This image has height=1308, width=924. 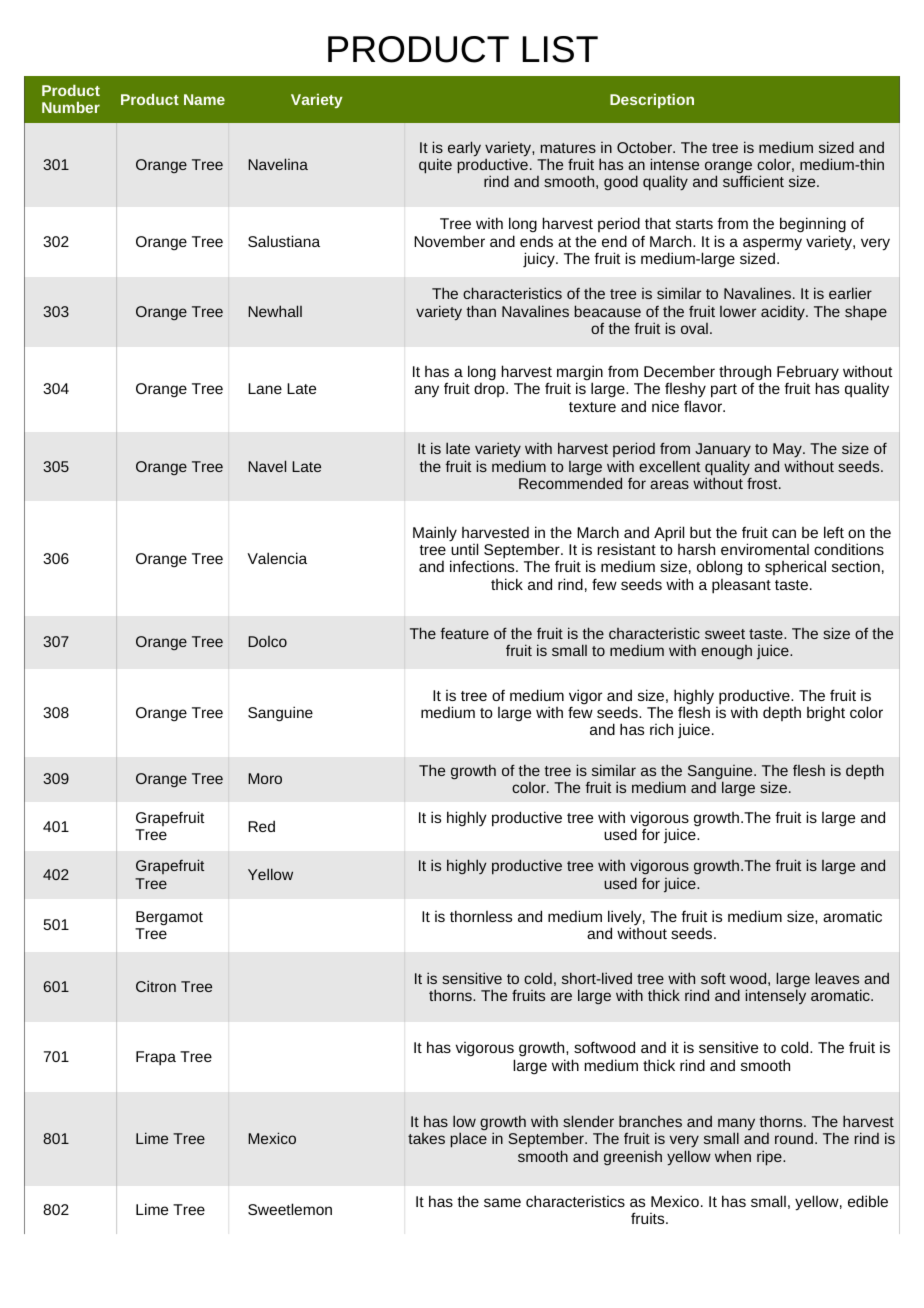 What do you see at coordinates (788, 450) in the image?
I see `May` at bounding box center [788, 450].
